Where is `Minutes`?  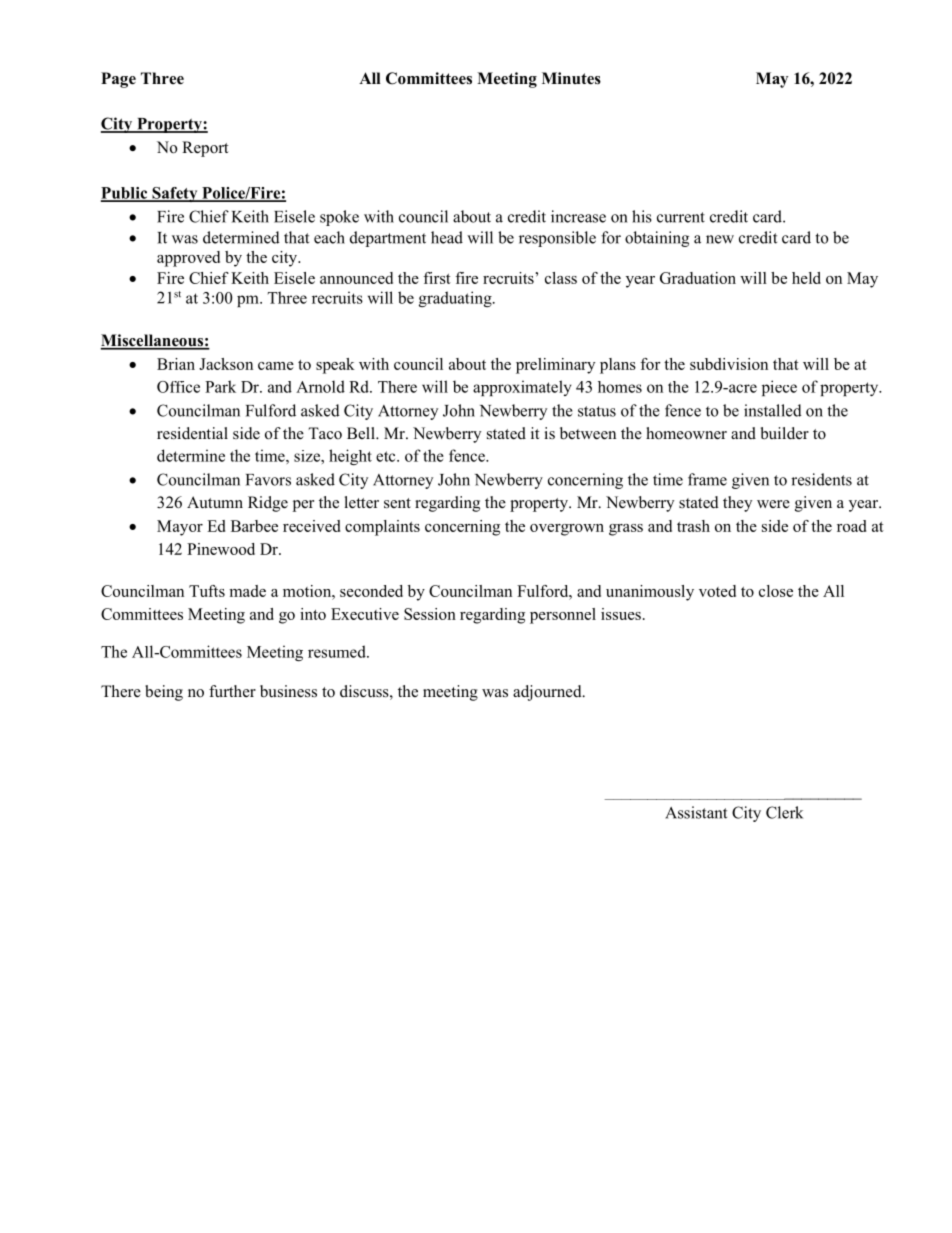
Minutes is located at coordinates (571, 78).
